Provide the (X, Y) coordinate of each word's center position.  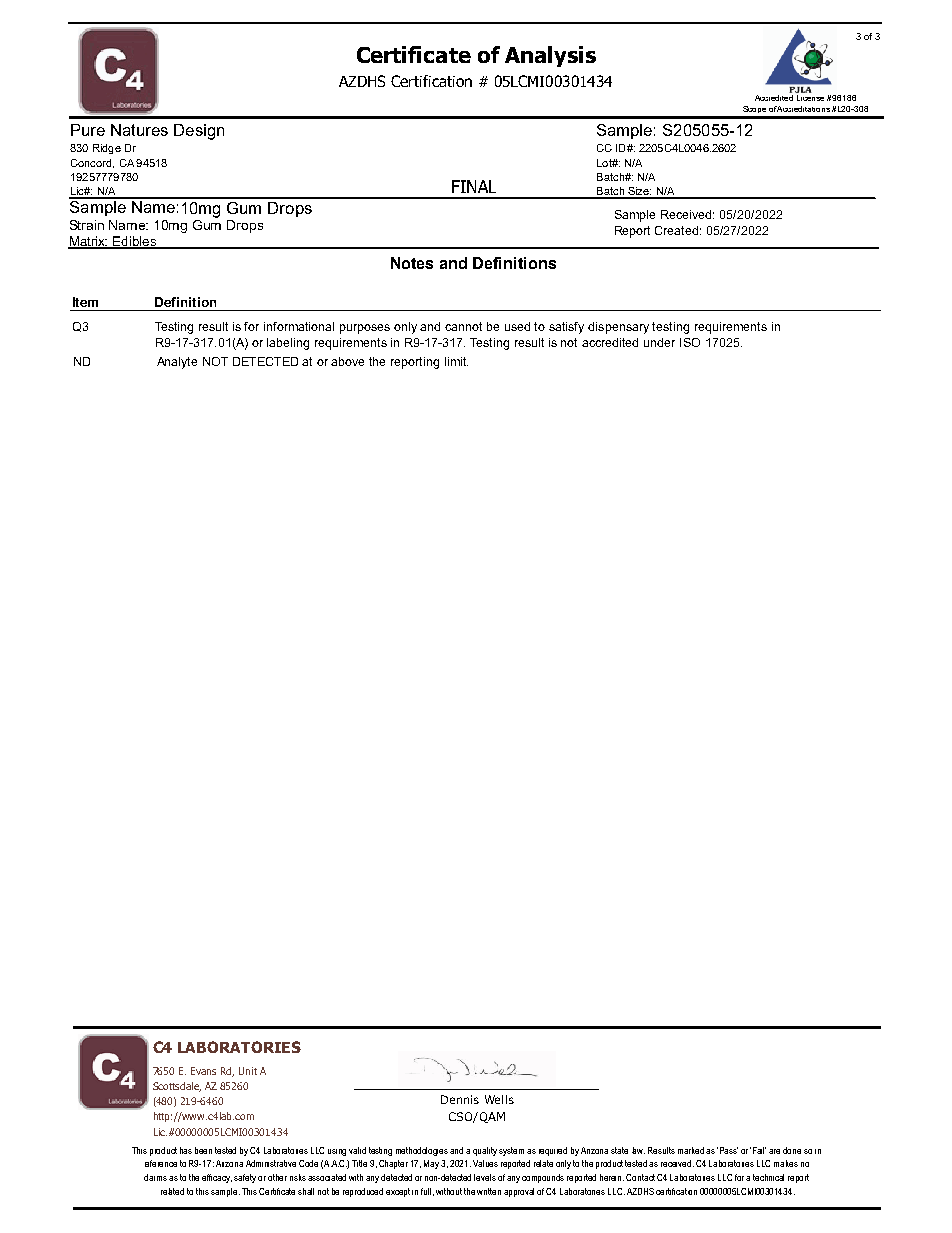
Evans (203, 1071)
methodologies (422, 1151)
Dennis (460, 1099)
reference (161, 1163)
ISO (690, 342)
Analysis (550, 56)
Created (678, 230)
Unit (248, 1071)
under (659, 342)
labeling (288, 344)
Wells (499, 1099)
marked (691, 1150)
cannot (463, 326)
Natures (139, 130)
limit (456, 361)
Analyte (177, 363)
